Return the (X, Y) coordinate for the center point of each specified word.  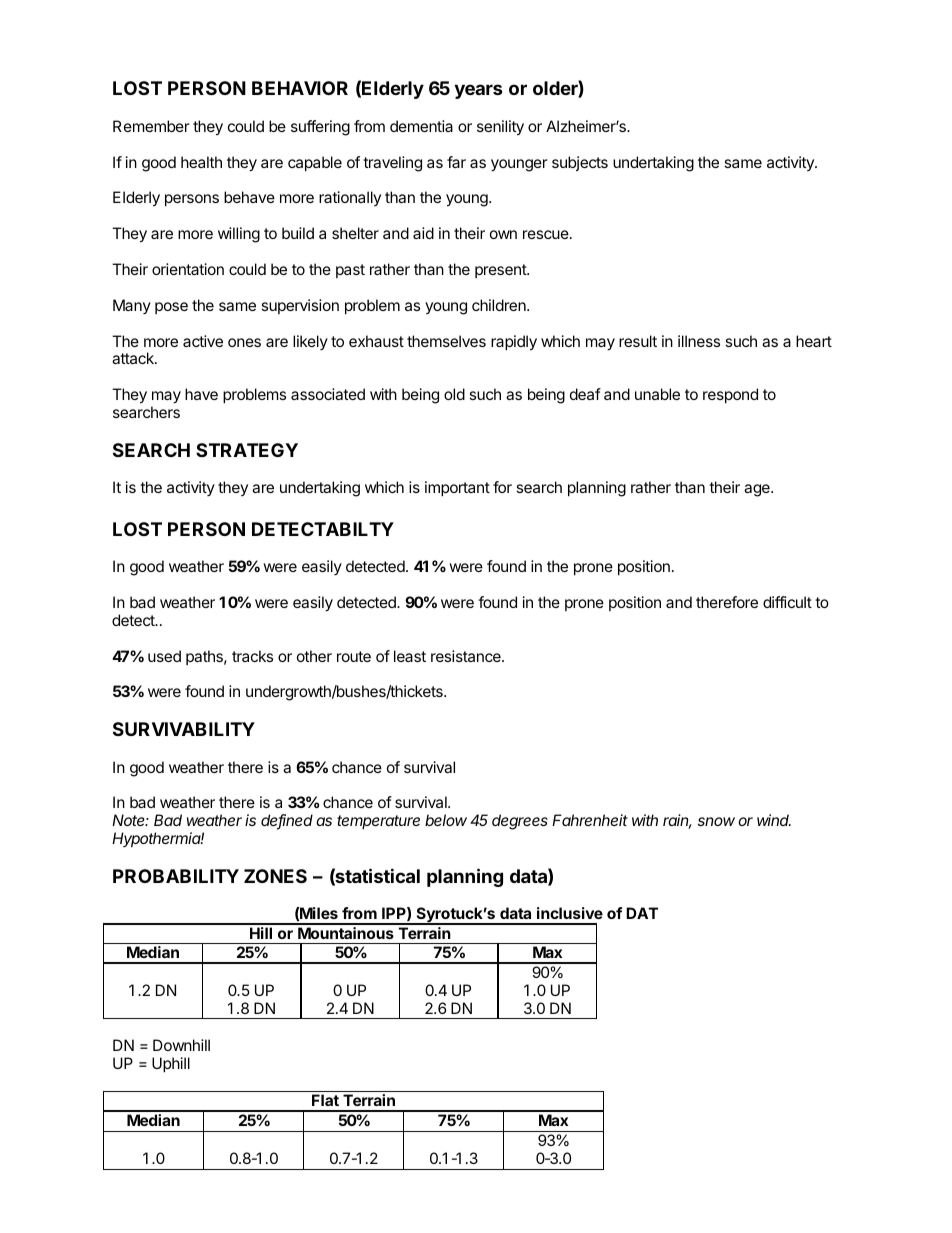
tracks (252, 656)
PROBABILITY (176, 876)
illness (699, 341)
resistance (467, 656)
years (478, 91)
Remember (151, 126)
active (203, 341)
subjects (580, 163)
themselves (446, 341)
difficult (787, 602)
